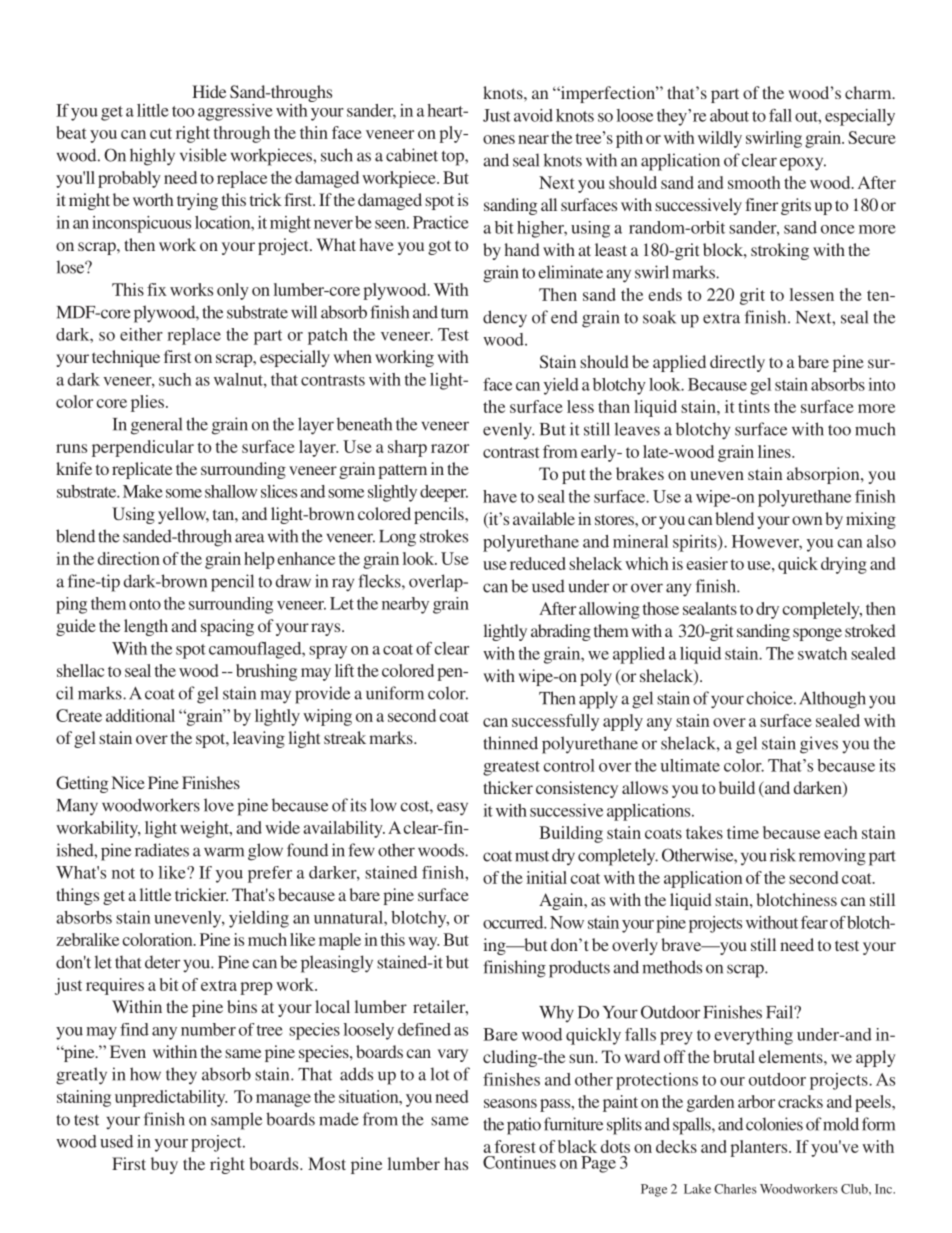  What do you see at coordinates (452, 809) in the document?
I see `easy` at bounding box center [452, 809].
